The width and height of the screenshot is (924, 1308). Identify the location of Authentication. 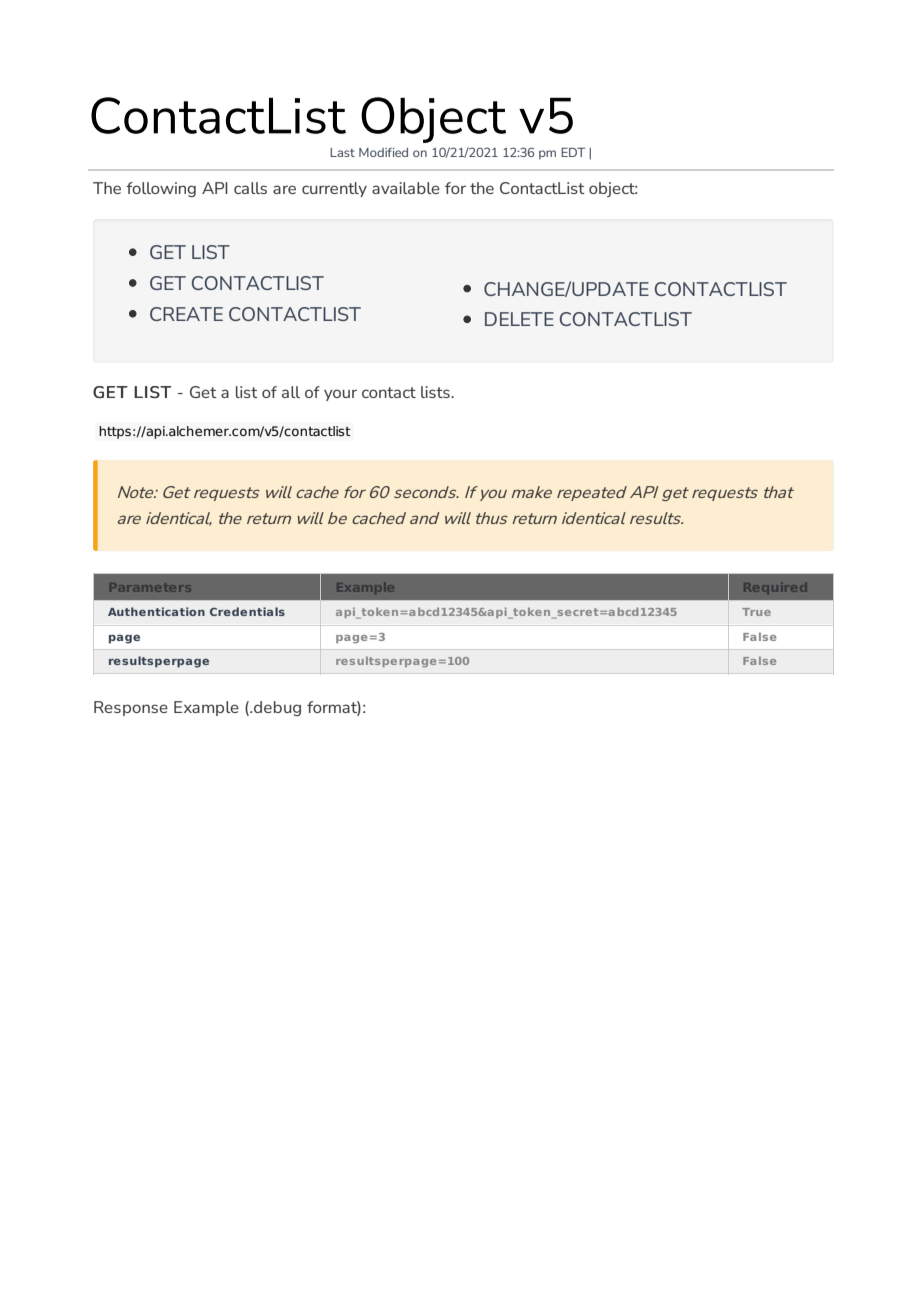
(156, 611).
